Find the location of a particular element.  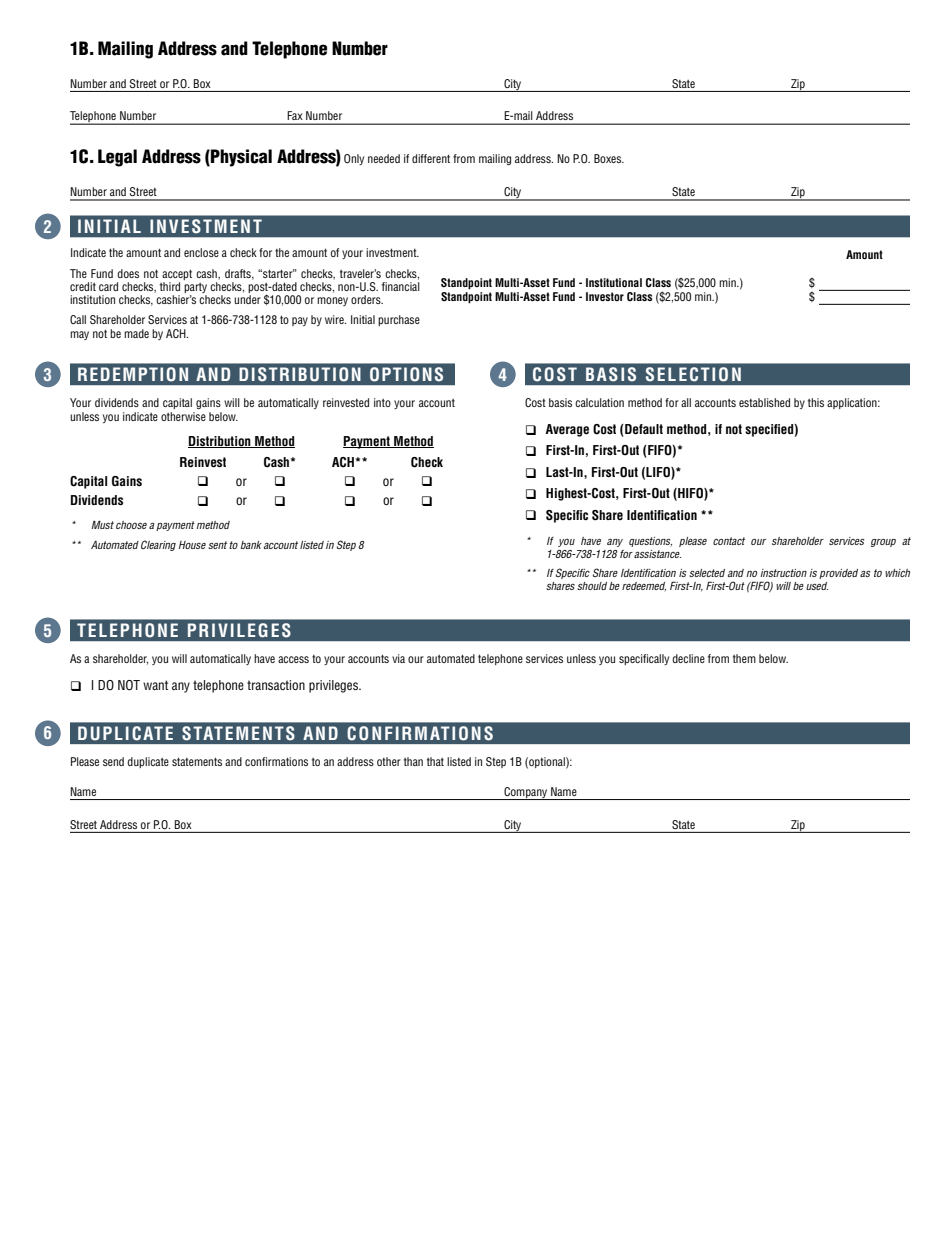

used is located at coordinates (817, 586).
